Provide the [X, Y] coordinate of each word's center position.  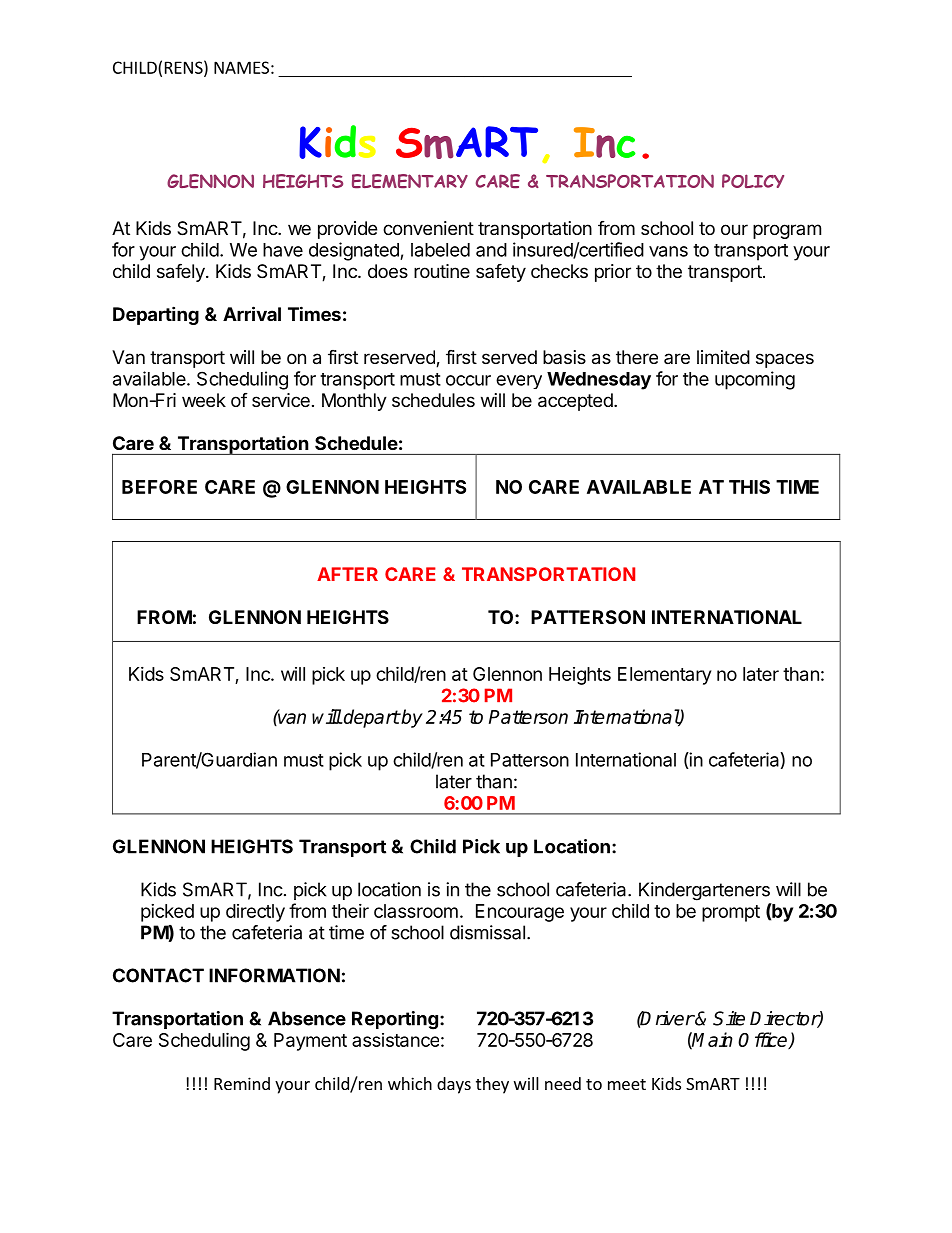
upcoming [755, 380]
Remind [242, 1083]
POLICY [753, 181]
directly [255, 913]
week [204, 400]
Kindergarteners [704, 891]
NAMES [241, 67]
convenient [428, 228]
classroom [416, 911]
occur [468, 380]
